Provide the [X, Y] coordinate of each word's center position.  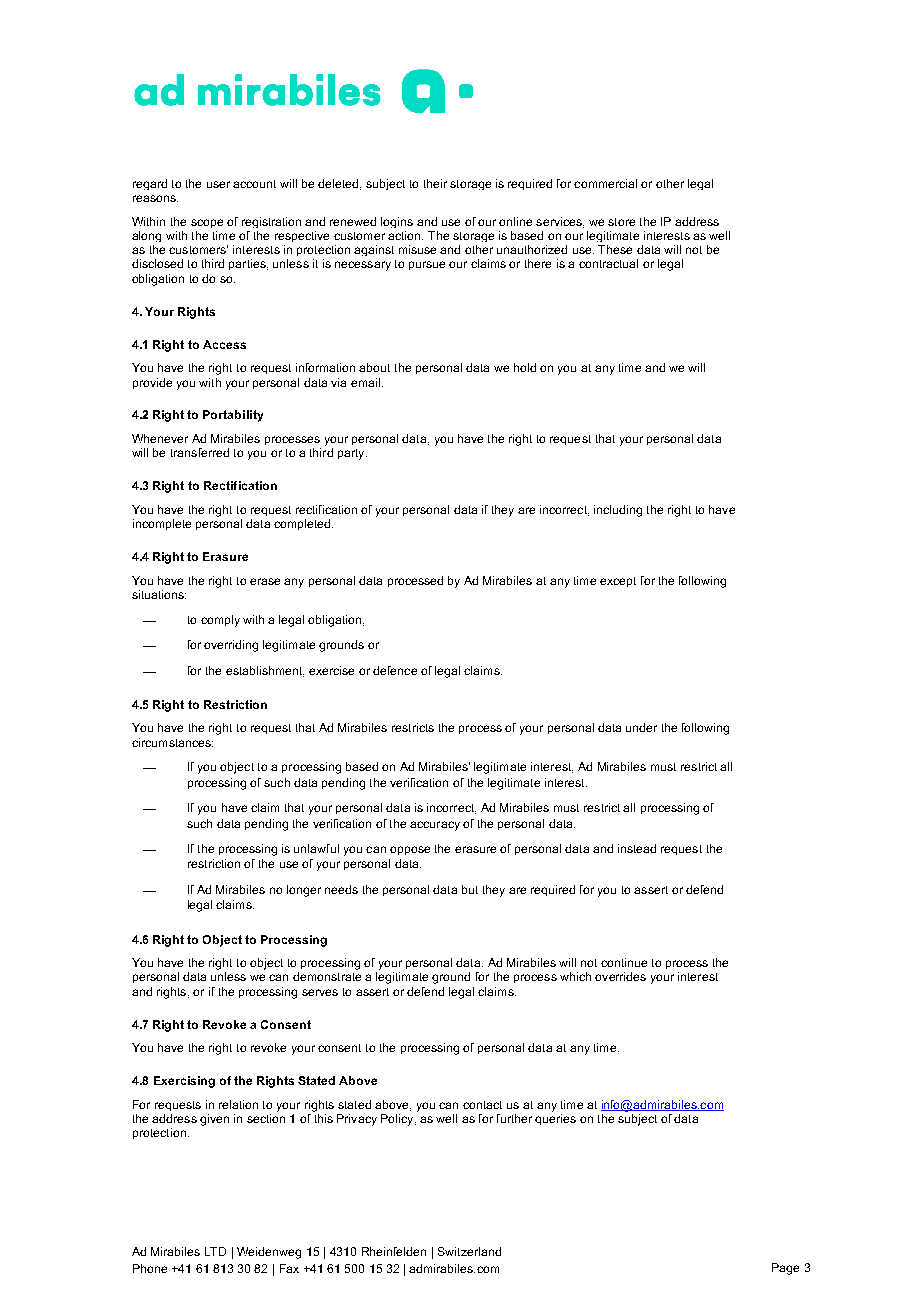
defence [395, 670]
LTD [215, 1251]
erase [265, 581]
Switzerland [469, 1251]
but [470, 889]
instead [637, 848]
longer [304, 891]
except [618, 582]
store [621, 222]
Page [785, 1269]
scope [207, 223]
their [435, 183]
